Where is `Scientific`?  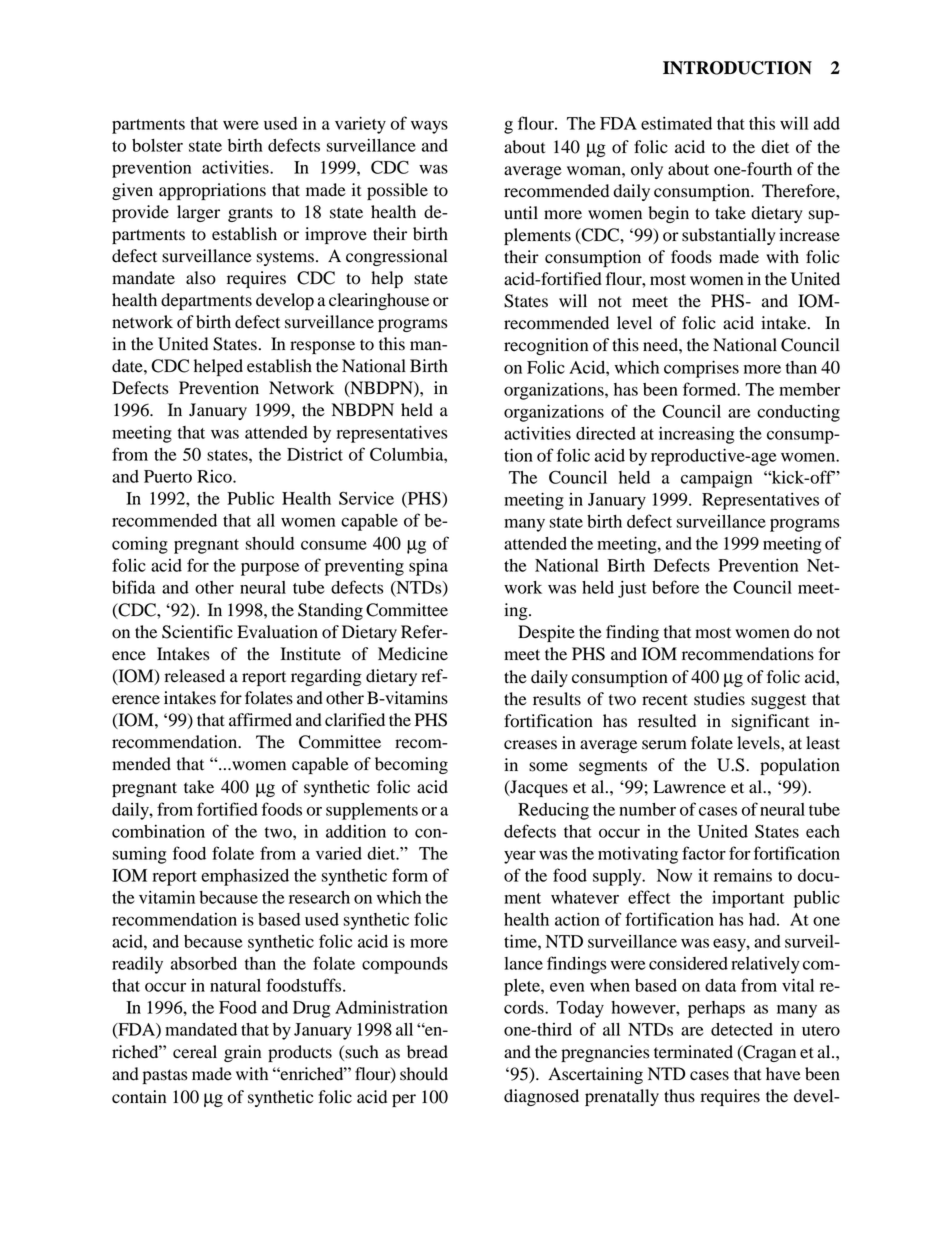 Scientific is located at coordinates (197, 632).
